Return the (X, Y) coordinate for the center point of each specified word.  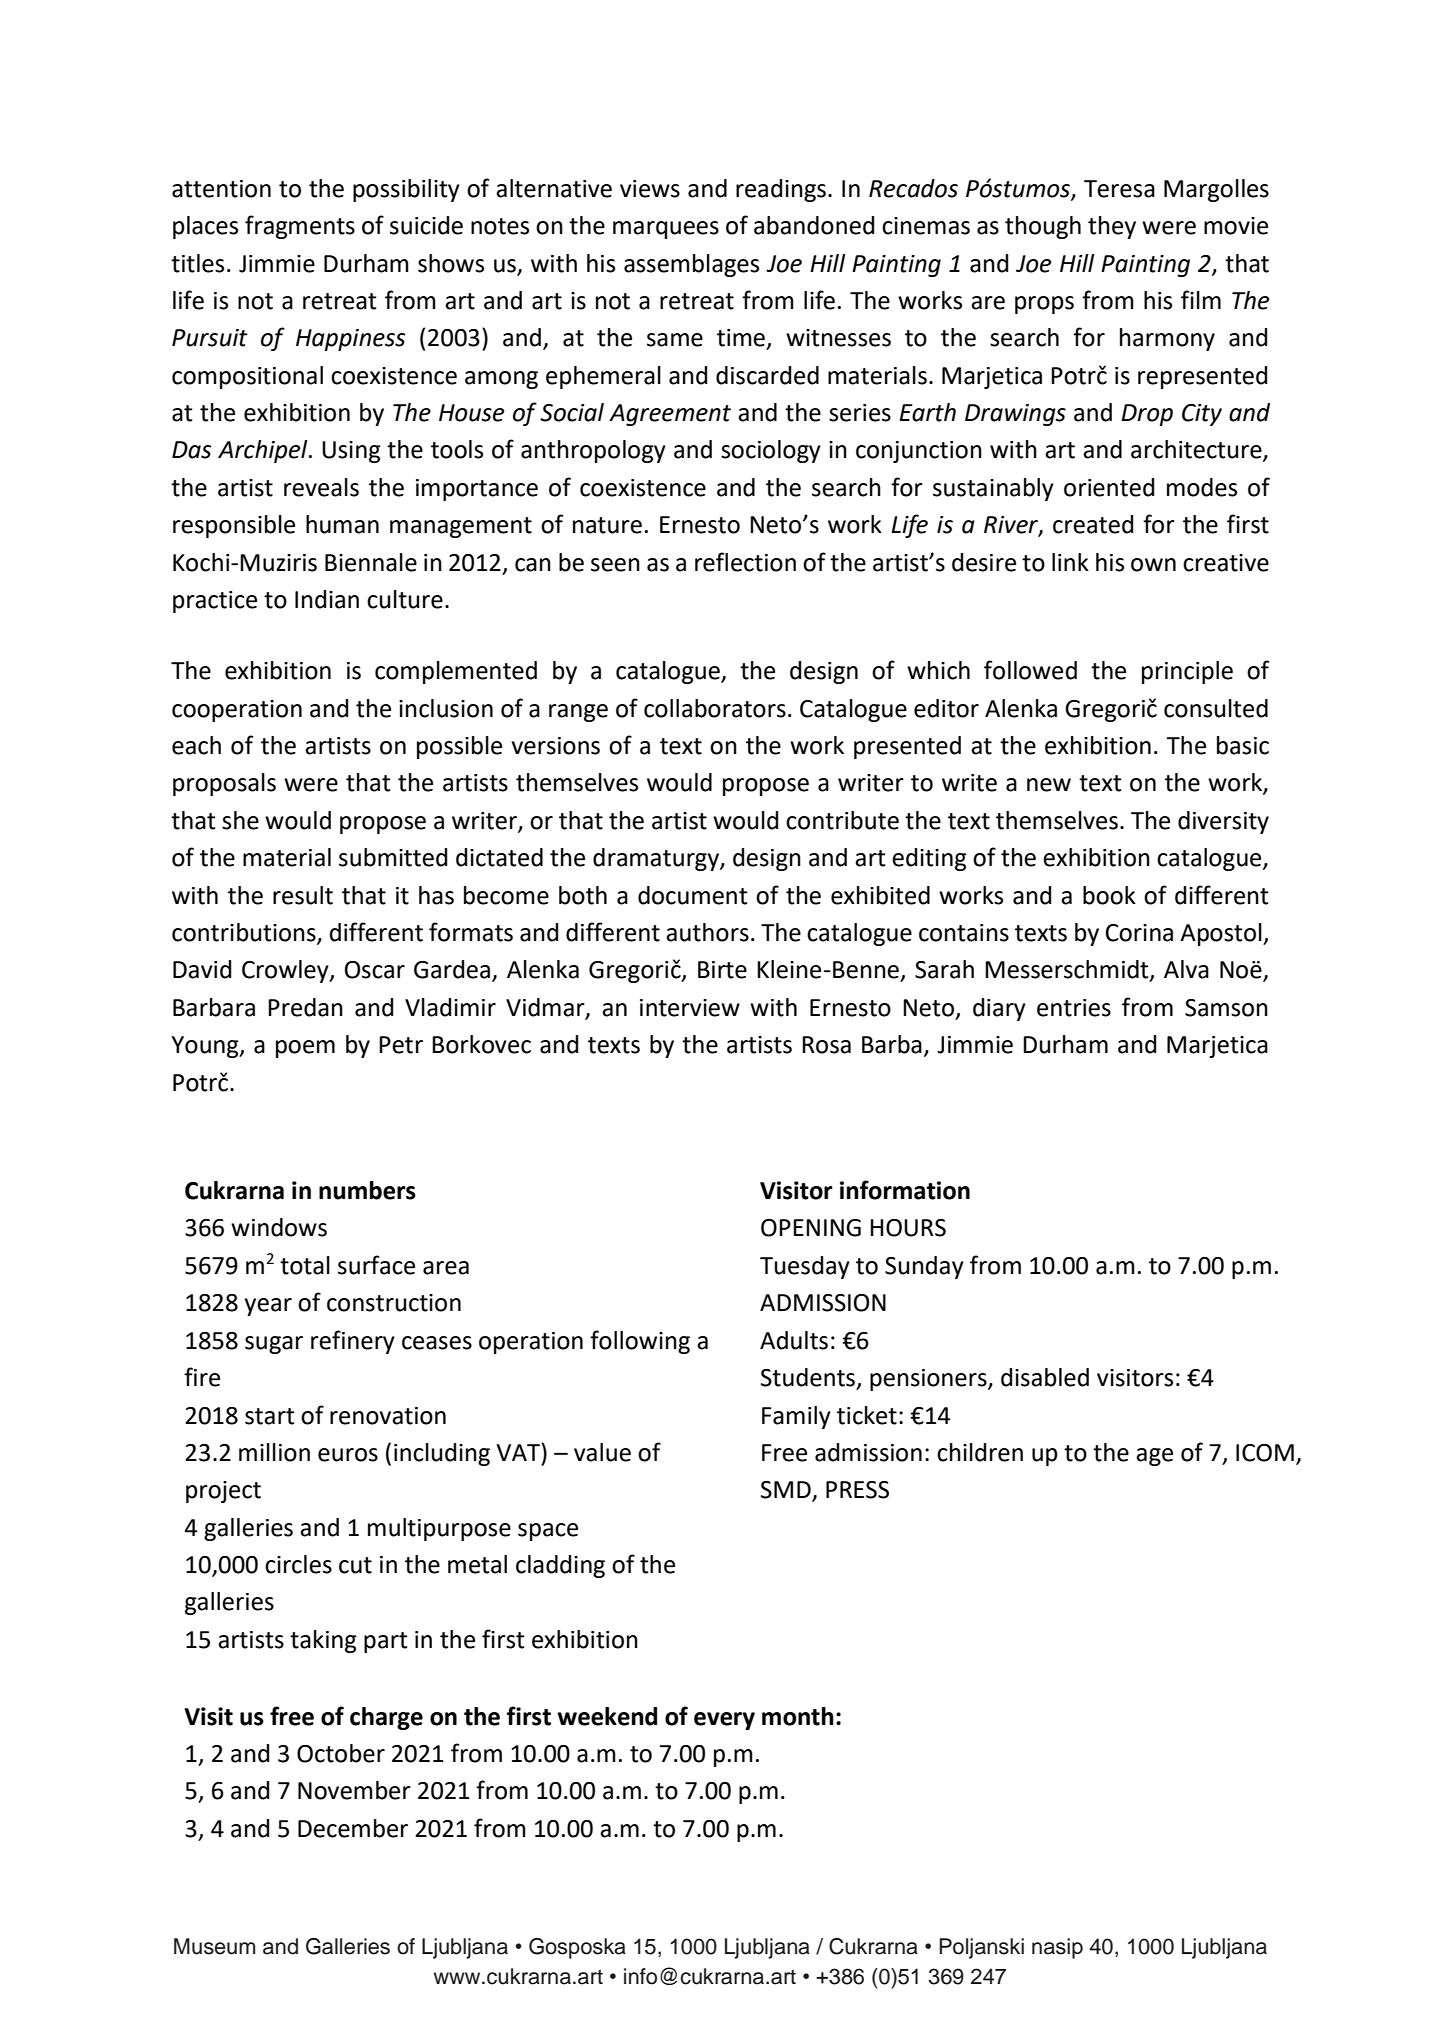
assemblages (691, 265)
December (353, 1828)
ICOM (1265, 1453)
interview (690, 1008)
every (724, 1721)
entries (1074, 1008)
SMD (787, 1491)
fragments (300, 227)
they (1112, 227)
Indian (327, 599)
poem (305, 1049)
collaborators (715, 708)
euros (348, 1455)
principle (1187, 672)
